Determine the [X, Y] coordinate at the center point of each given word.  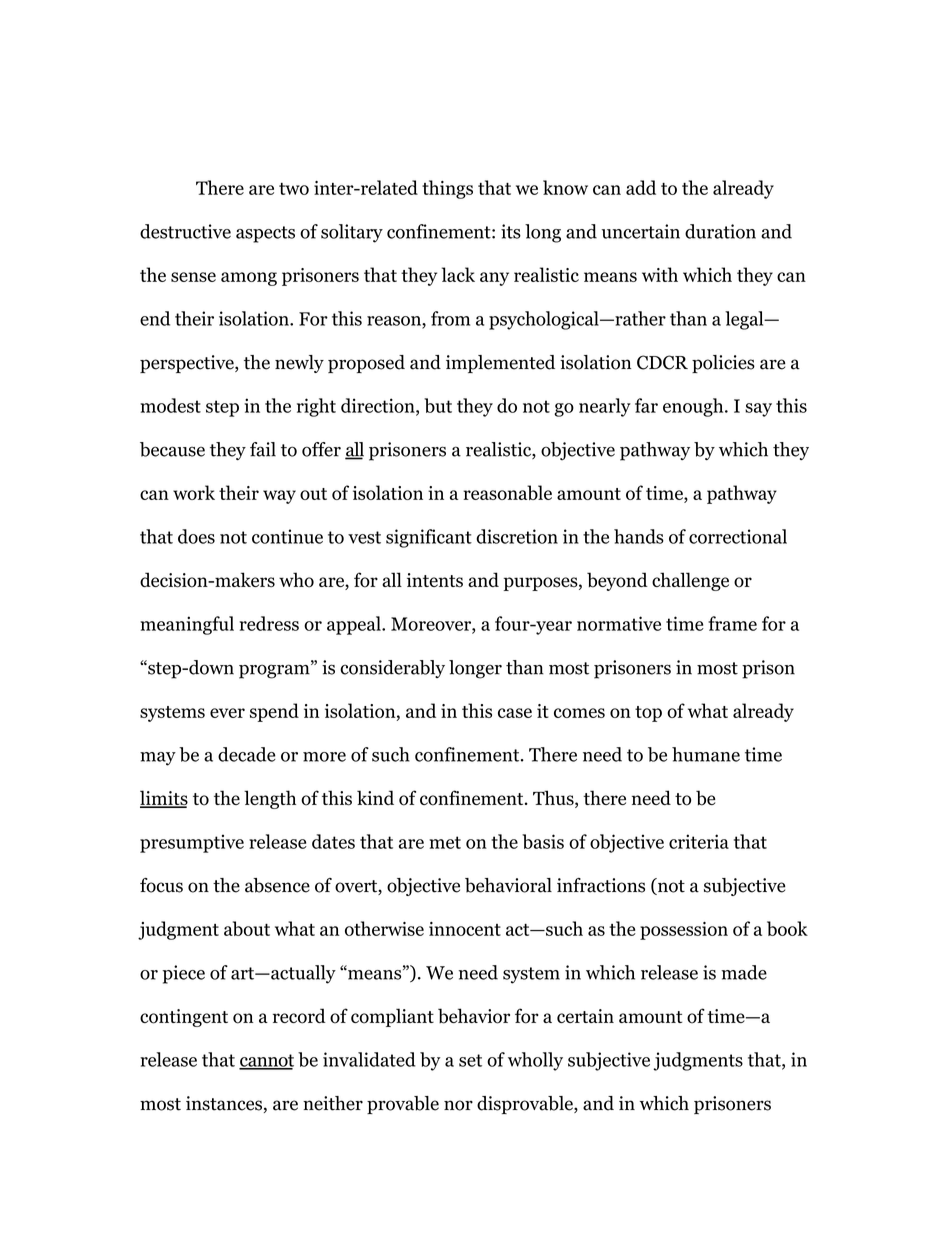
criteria [699, 841]
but [438, 405]
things [447, 189]
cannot [266, 1061]
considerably [392, 669]
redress [269, 623]
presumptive [192, 843]
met [445, 842]
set [470, 1060]
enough [694, 407]
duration [720, 231]
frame [732, 623]
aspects [265, 234]
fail [263, 449]
